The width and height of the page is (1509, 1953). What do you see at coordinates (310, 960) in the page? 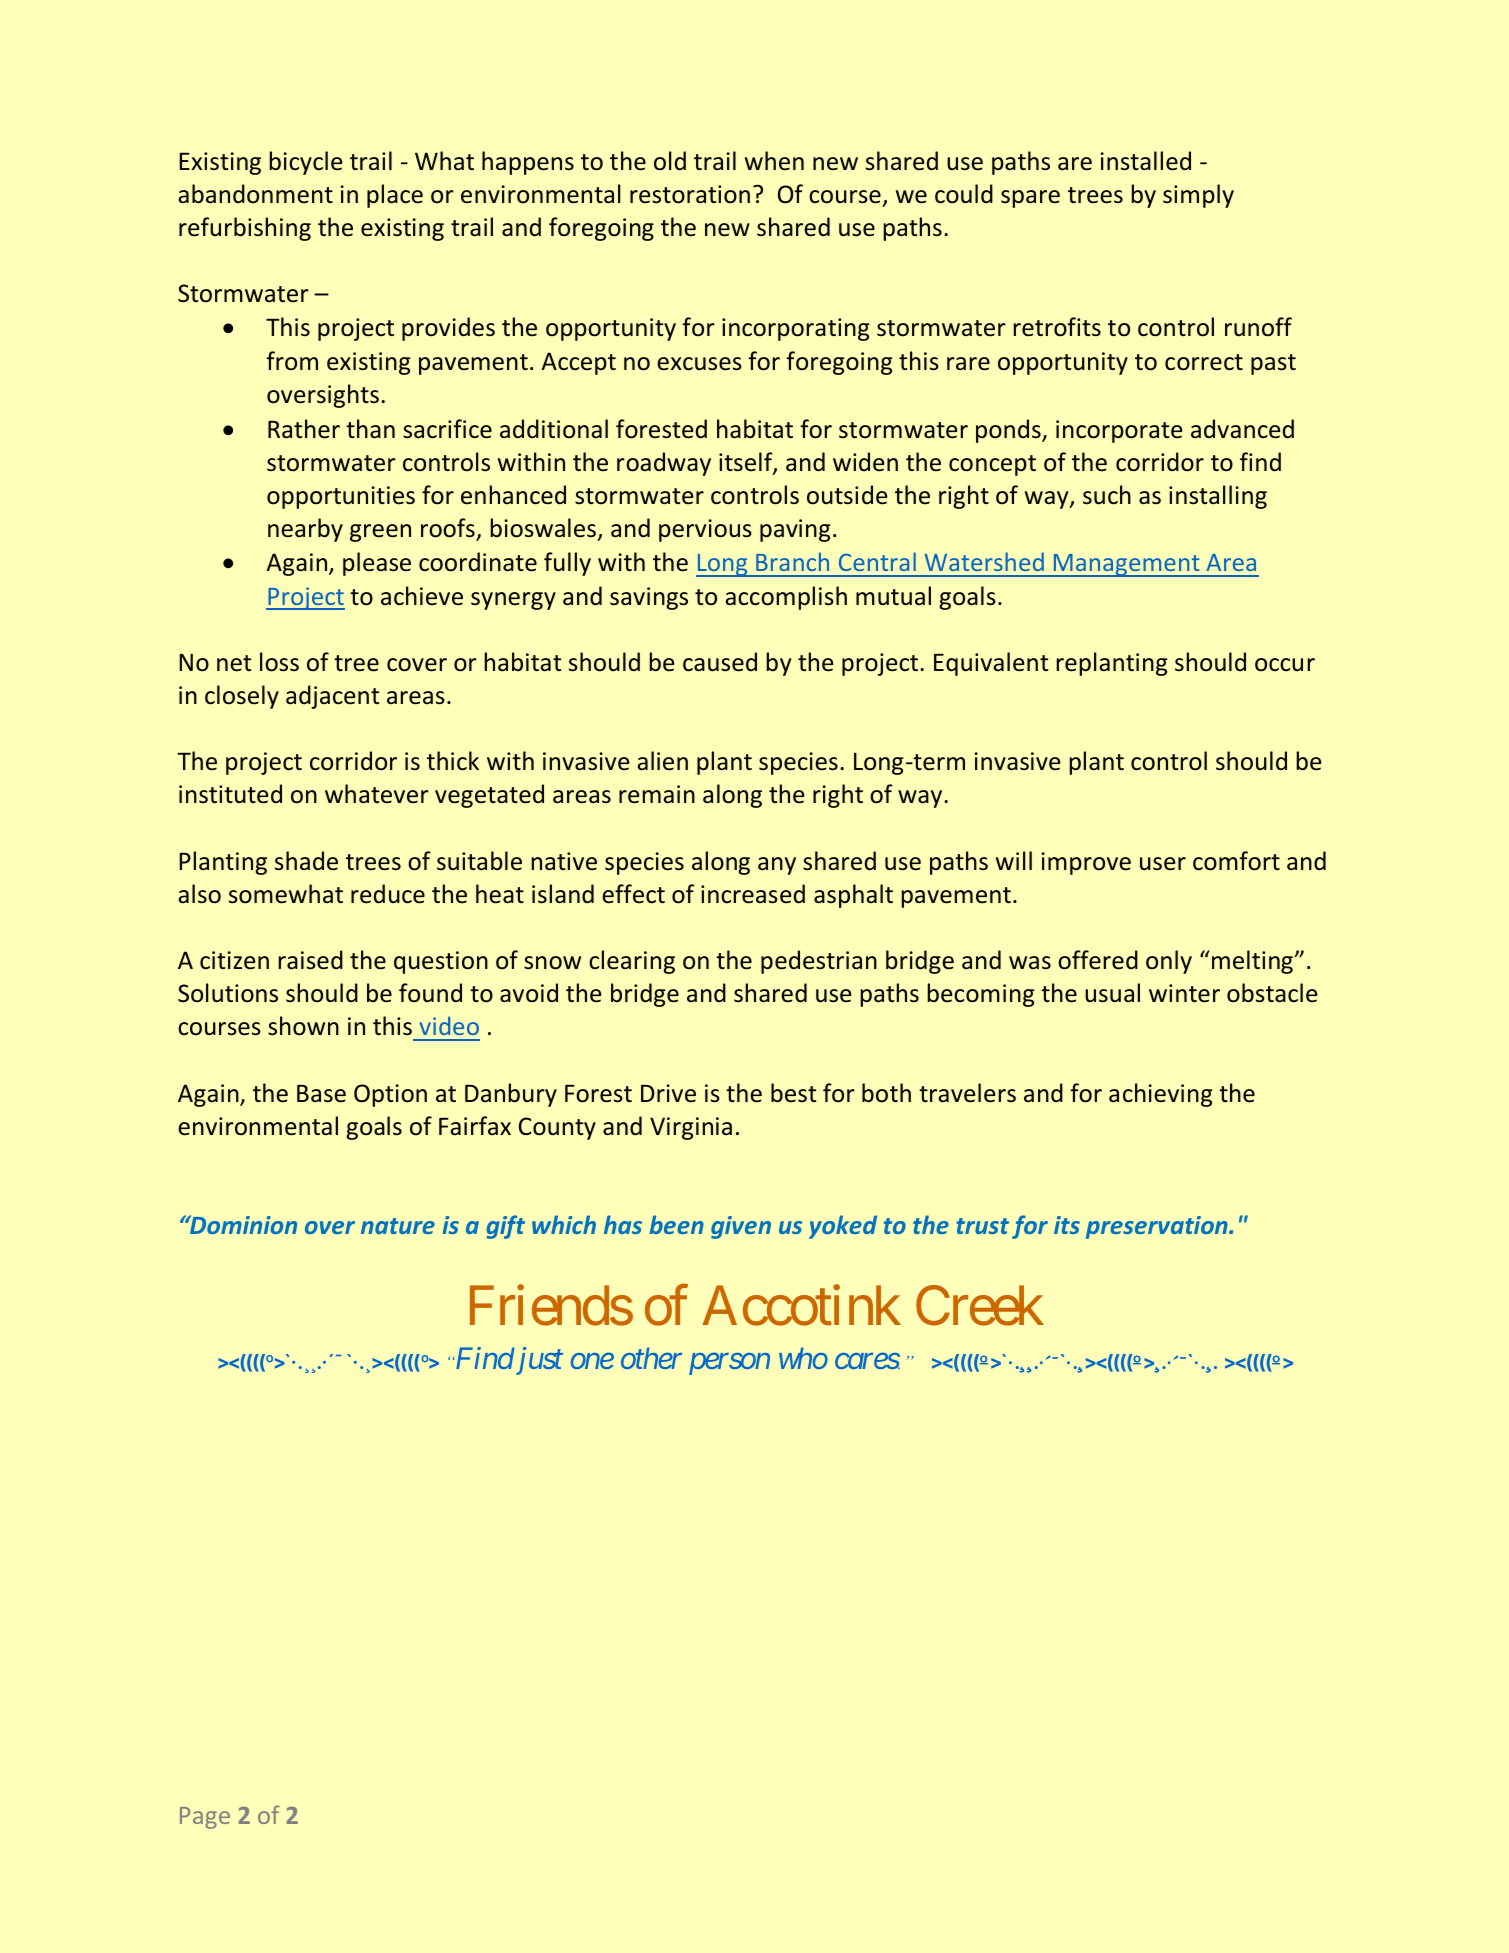
I see `raised` at bounding box center [310, 960].
